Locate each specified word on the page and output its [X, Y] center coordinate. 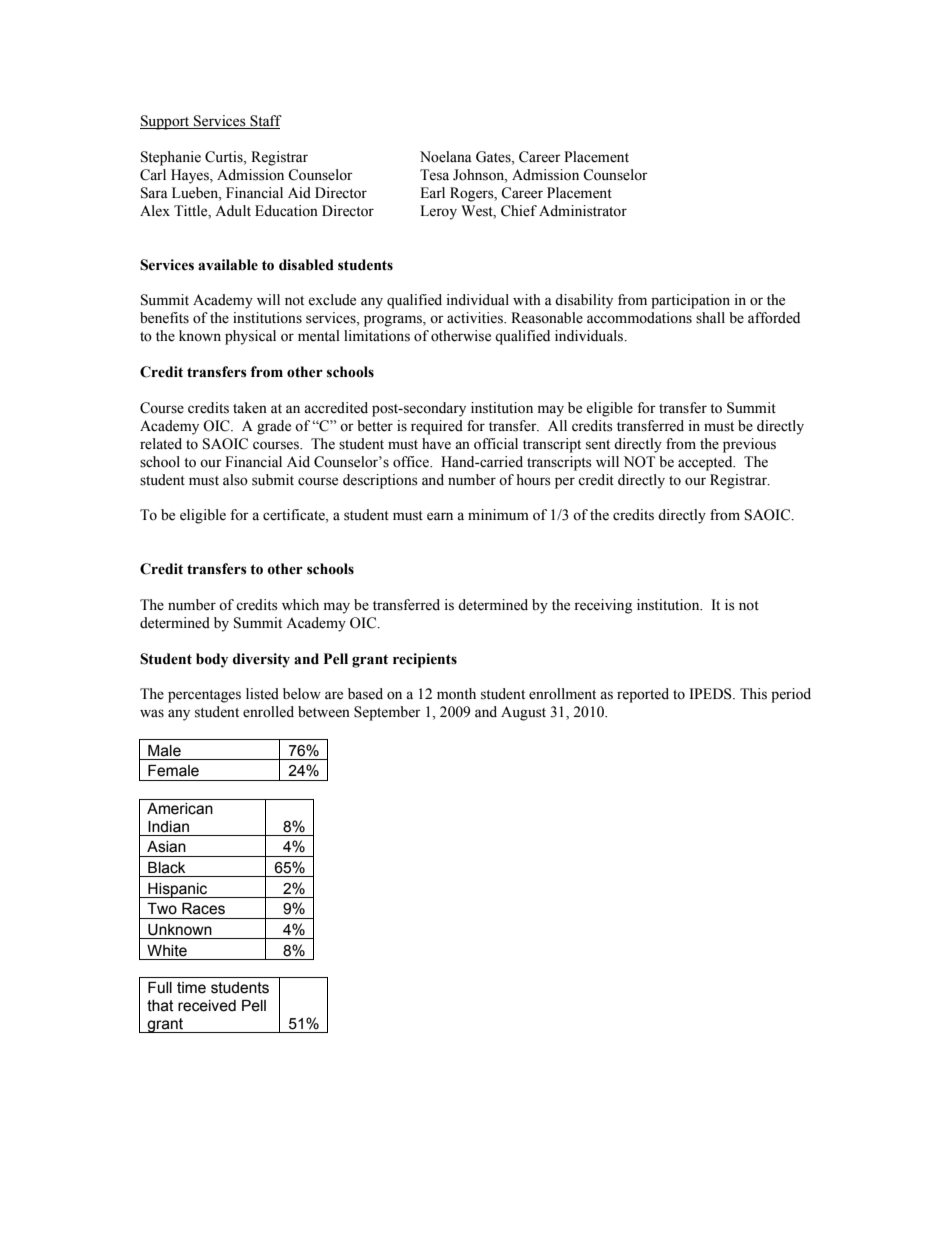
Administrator [583, 211]
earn [440, 516]
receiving [603, 606]
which [300, 605]
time [191, 988]
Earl [432, 193]
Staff [265, 122]
